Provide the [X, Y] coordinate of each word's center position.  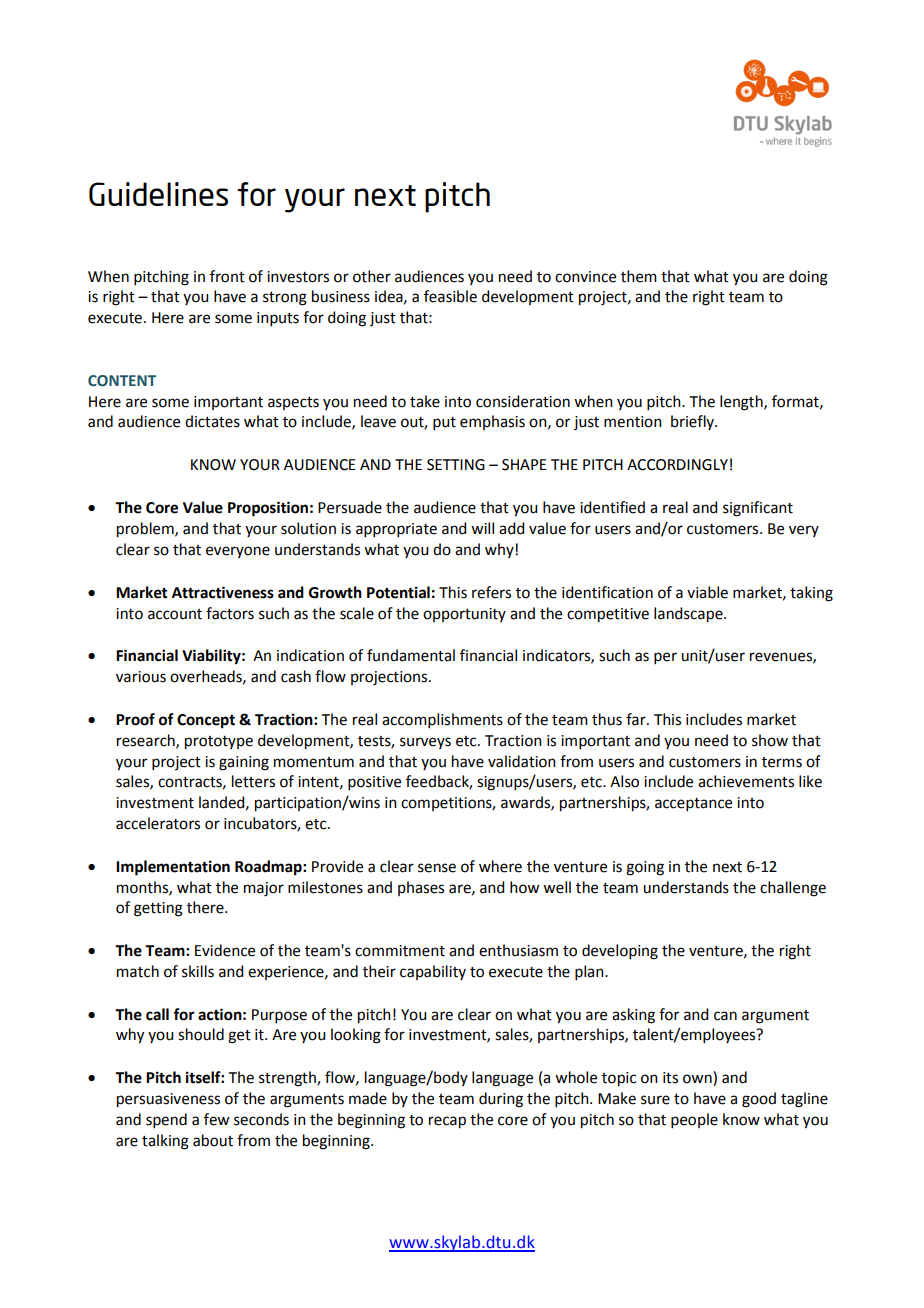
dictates [212, 421]
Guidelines [158, 194]
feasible [450, 296]
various [141, 677]
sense [437, 868]
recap [447, 1122]
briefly [693, 422]
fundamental [411, 655]
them [639, 276]
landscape [689, 615]
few [216, 1119]
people [694, 1120]
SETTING [456, 465]
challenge [793, 889]
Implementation [173, 868]
